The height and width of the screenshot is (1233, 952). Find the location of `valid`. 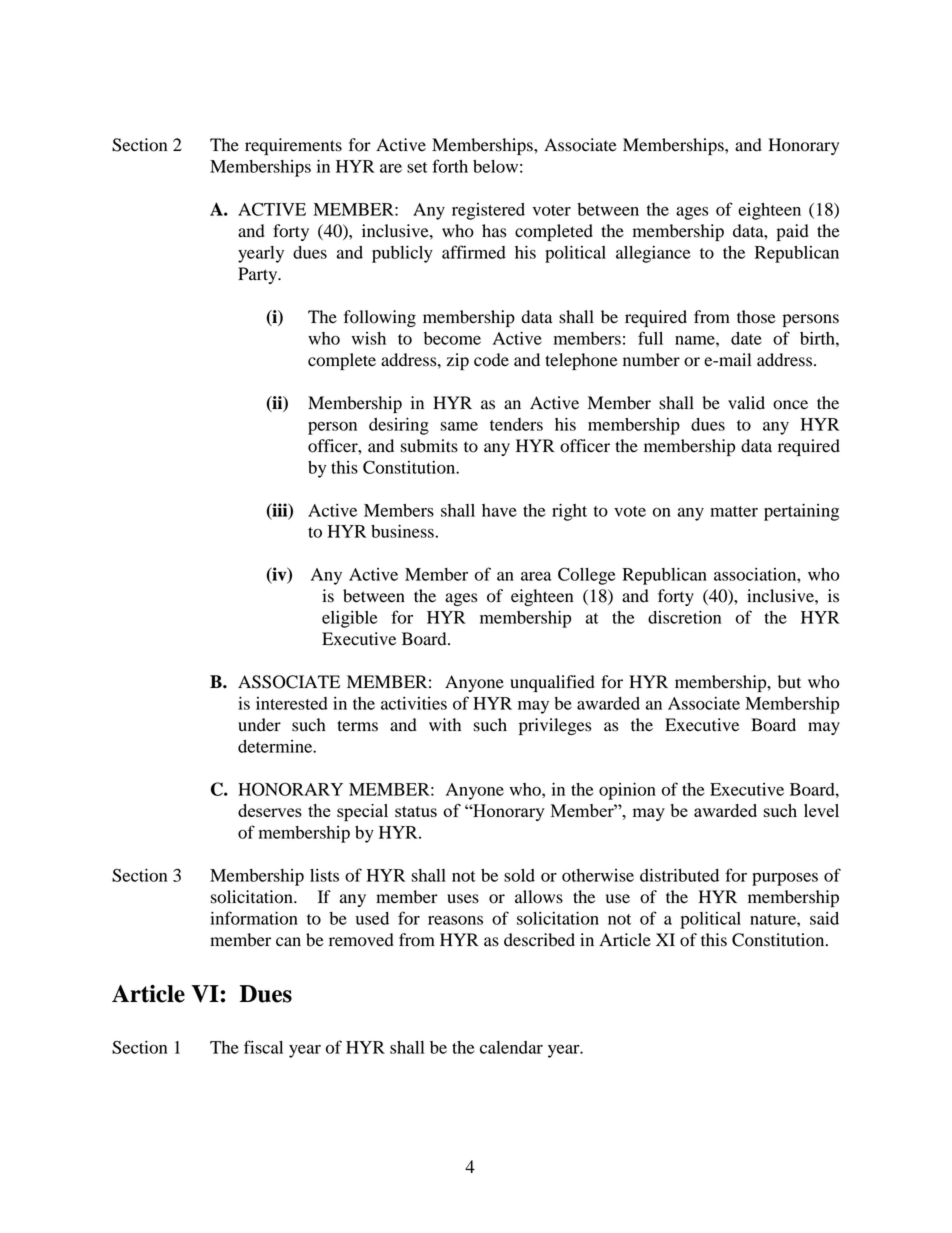

valid is located at coordinates (746, 403).
